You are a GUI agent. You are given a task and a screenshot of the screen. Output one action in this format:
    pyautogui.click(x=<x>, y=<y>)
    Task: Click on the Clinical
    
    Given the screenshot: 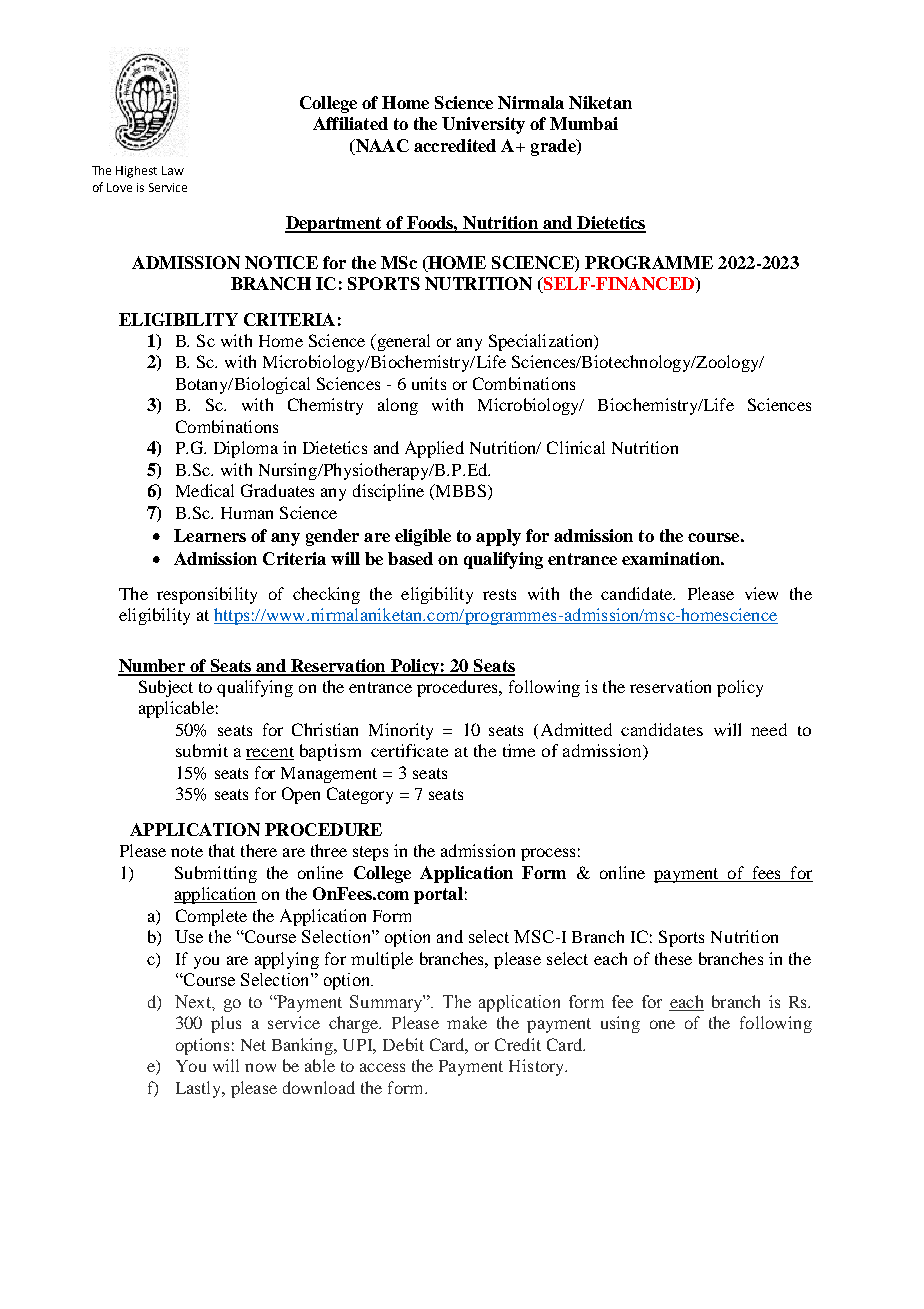 What is the action you would take?
    pyautogui.click(x=576, y=447)
